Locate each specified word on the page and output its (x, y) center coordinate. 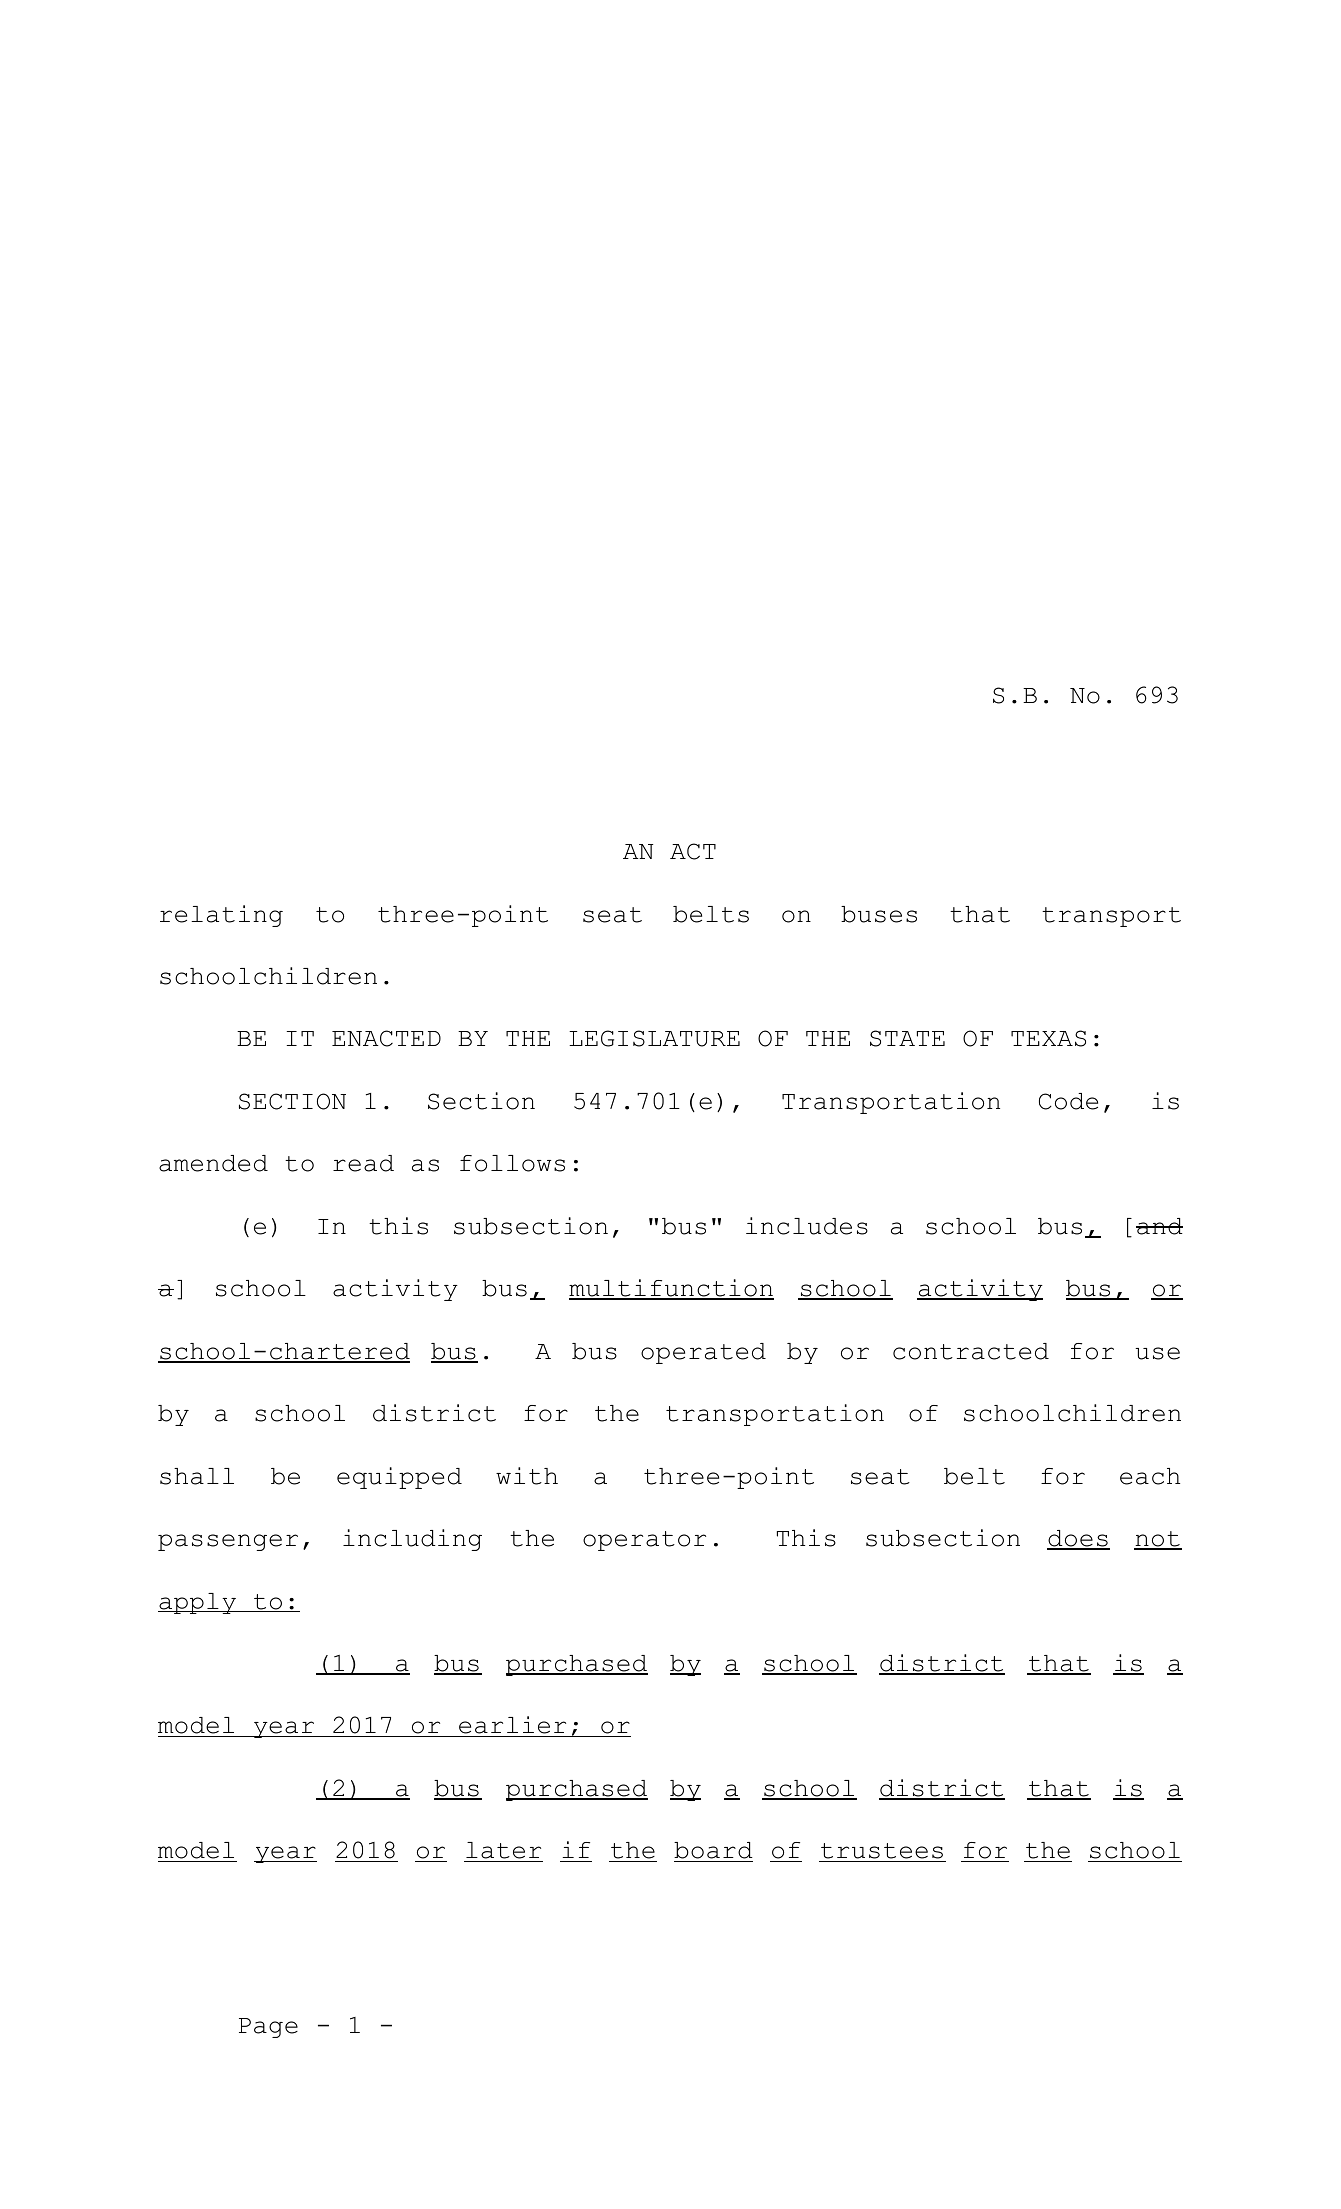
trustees (882, 1852)
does (1078, 1539)
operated (703, 1353)
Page (268, 2028)
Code (1068, 1101)
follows (512, 1163)
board (713, 1852)
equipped (399, 1478)
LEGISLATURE (654, 1038)
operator (644, 1541)
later (503, 1852)
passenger (228, 1542)
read (363, 1163)
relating (221, 916)
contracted (971, 1351)
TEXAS (1048, 1038)
